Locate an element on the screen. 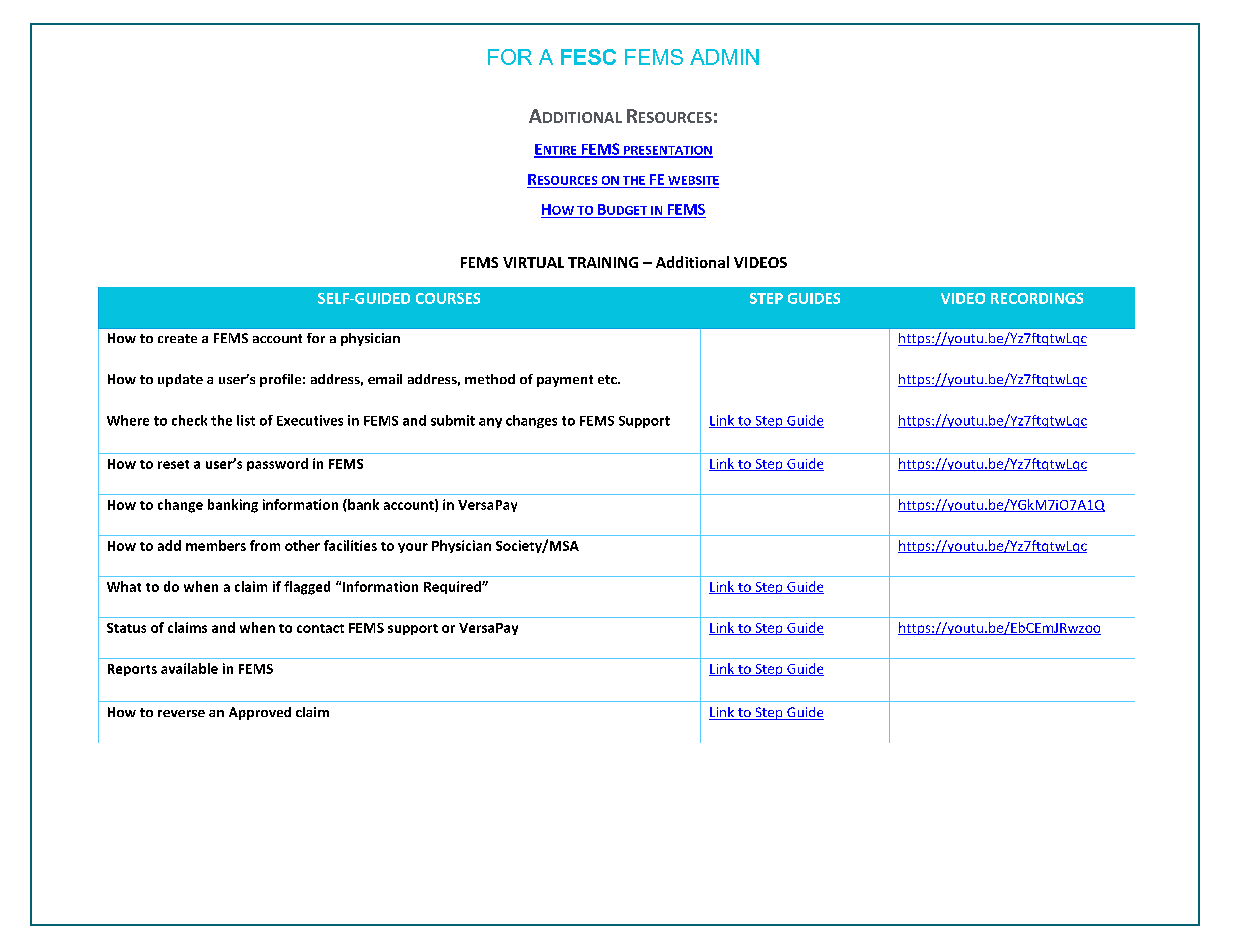 This screenshot has height=952, width=1233. RECORDINGS is located at coordinates (1037, 298).
